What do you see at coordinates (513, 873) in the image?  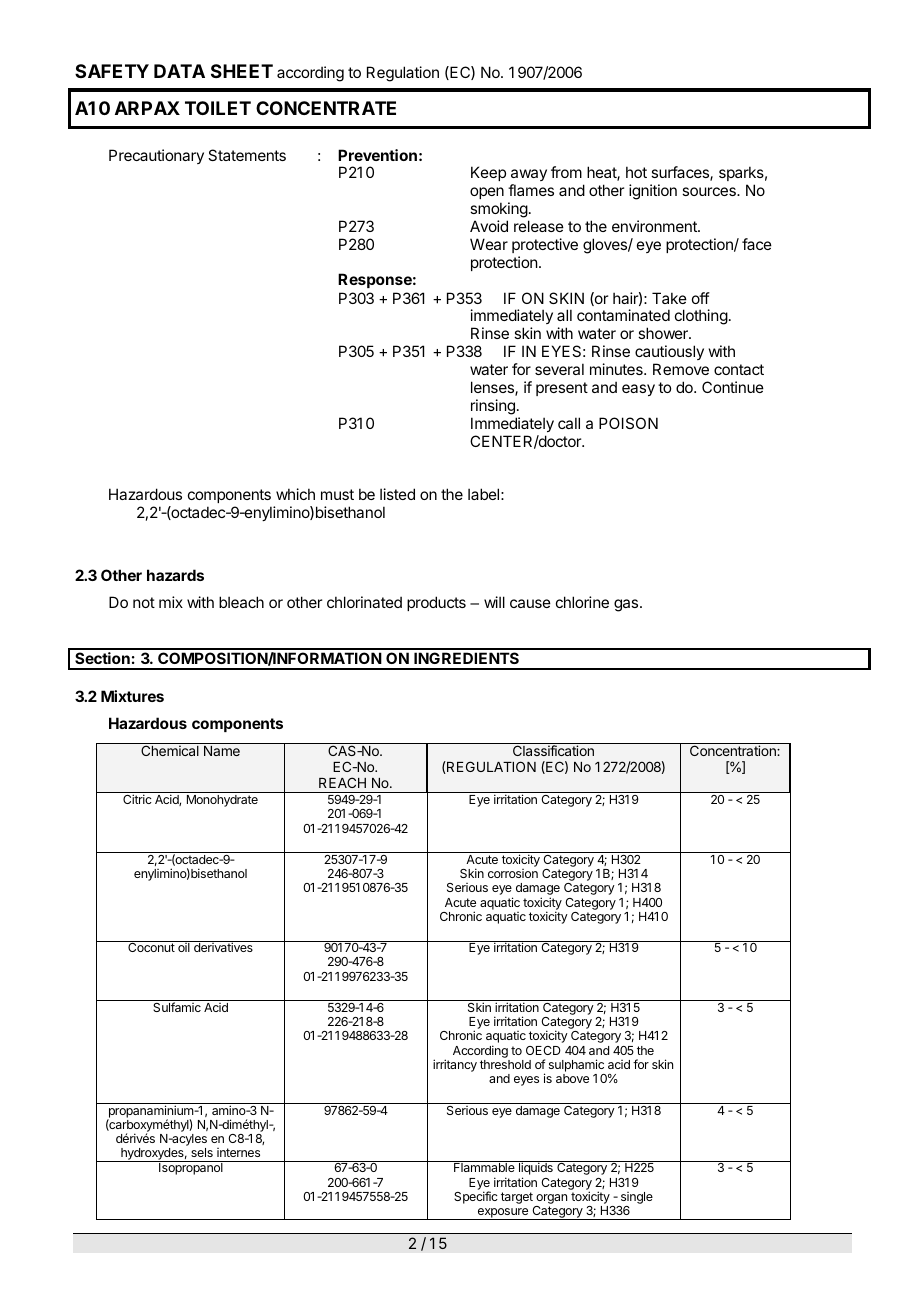 I see `corrosion` at bounding box center [513, 873].
